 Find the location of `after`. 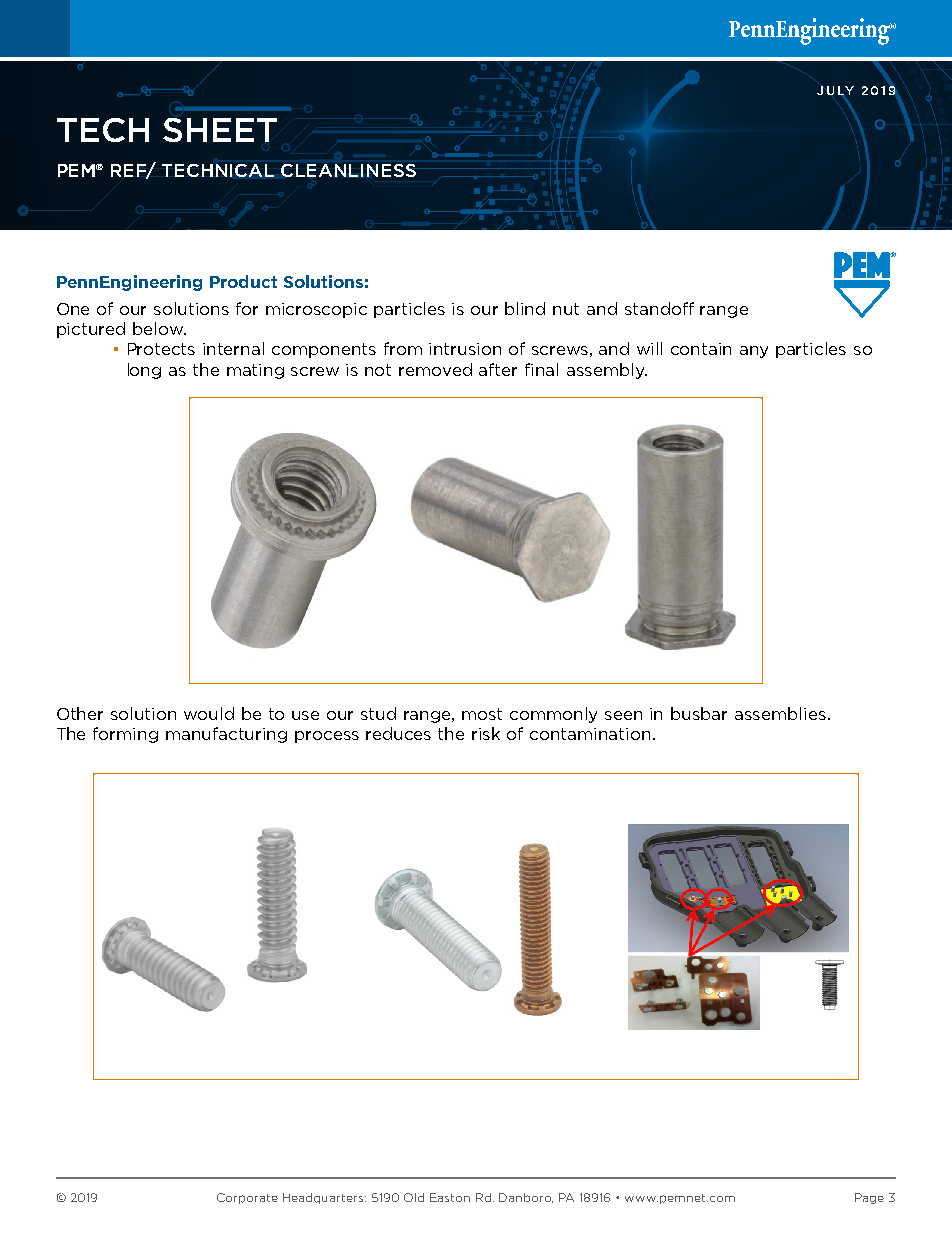

after is located at coordinates (498, 369).
